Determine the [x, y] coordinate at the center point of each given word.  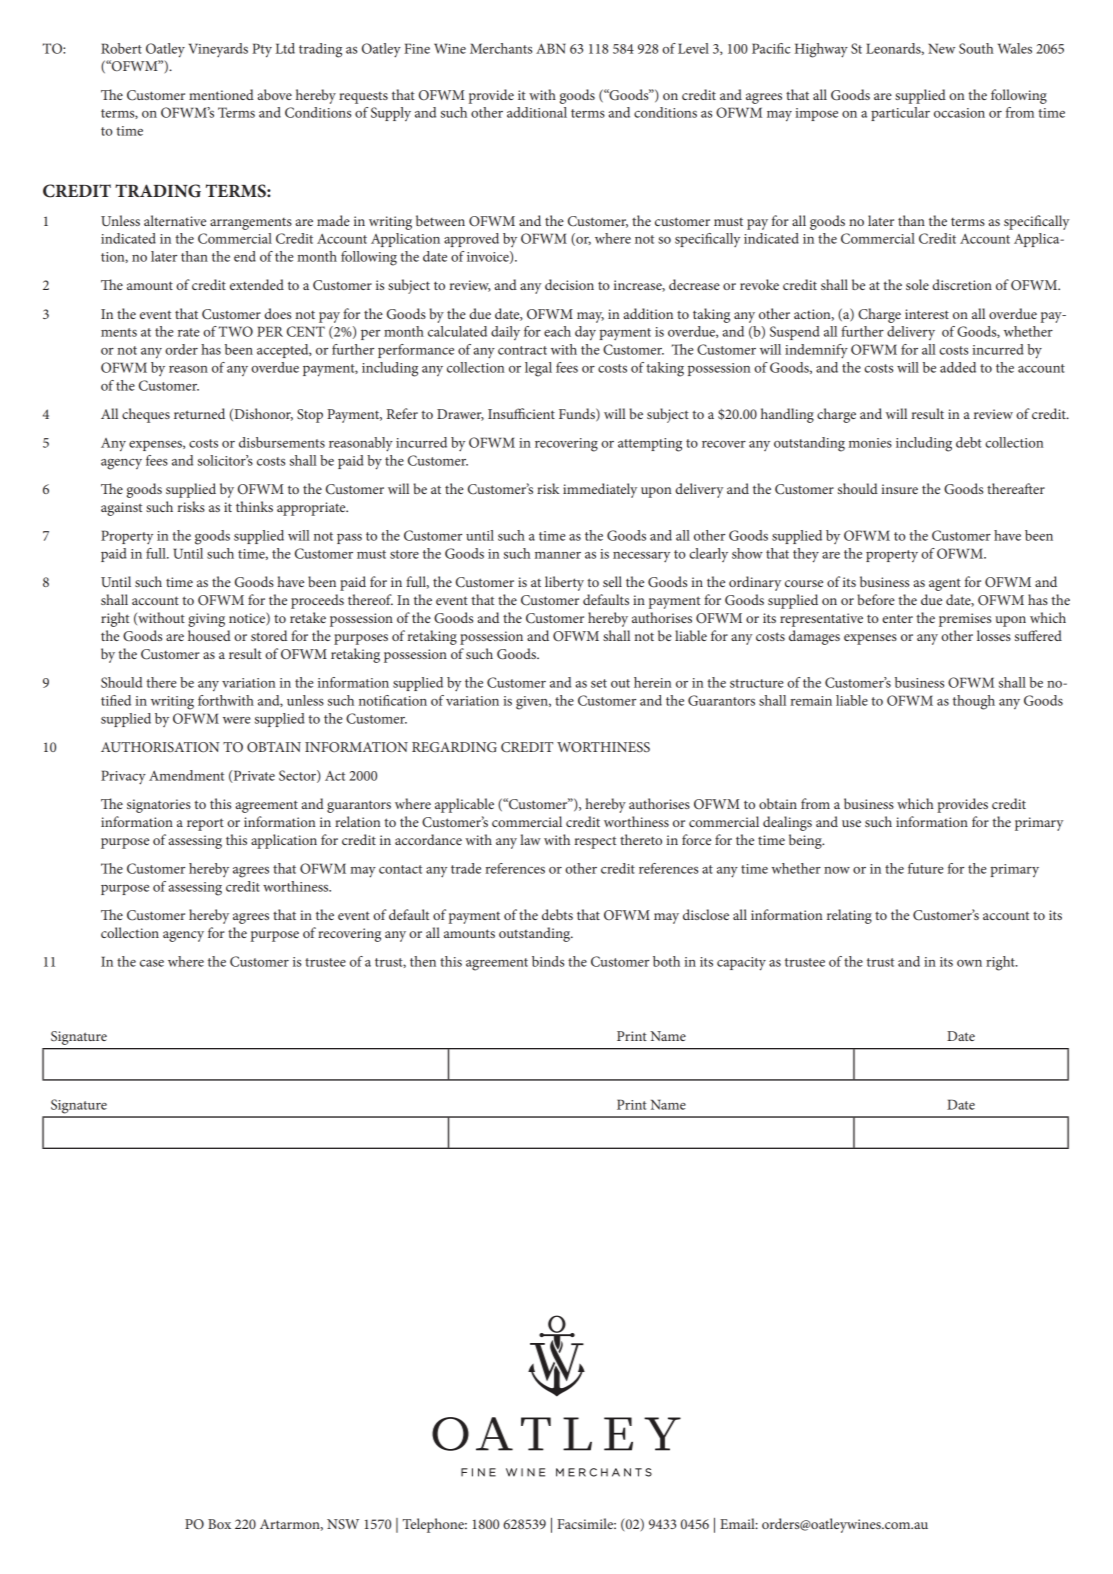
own [969, 963]
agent [945, 584]
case [152, 963]
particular [900, 114]
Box [219, 1524]
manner [558, 555]
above [274, 94]
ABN [551, 48]
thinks [254, 506]
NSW [343, 1524]
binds [548, 961]
